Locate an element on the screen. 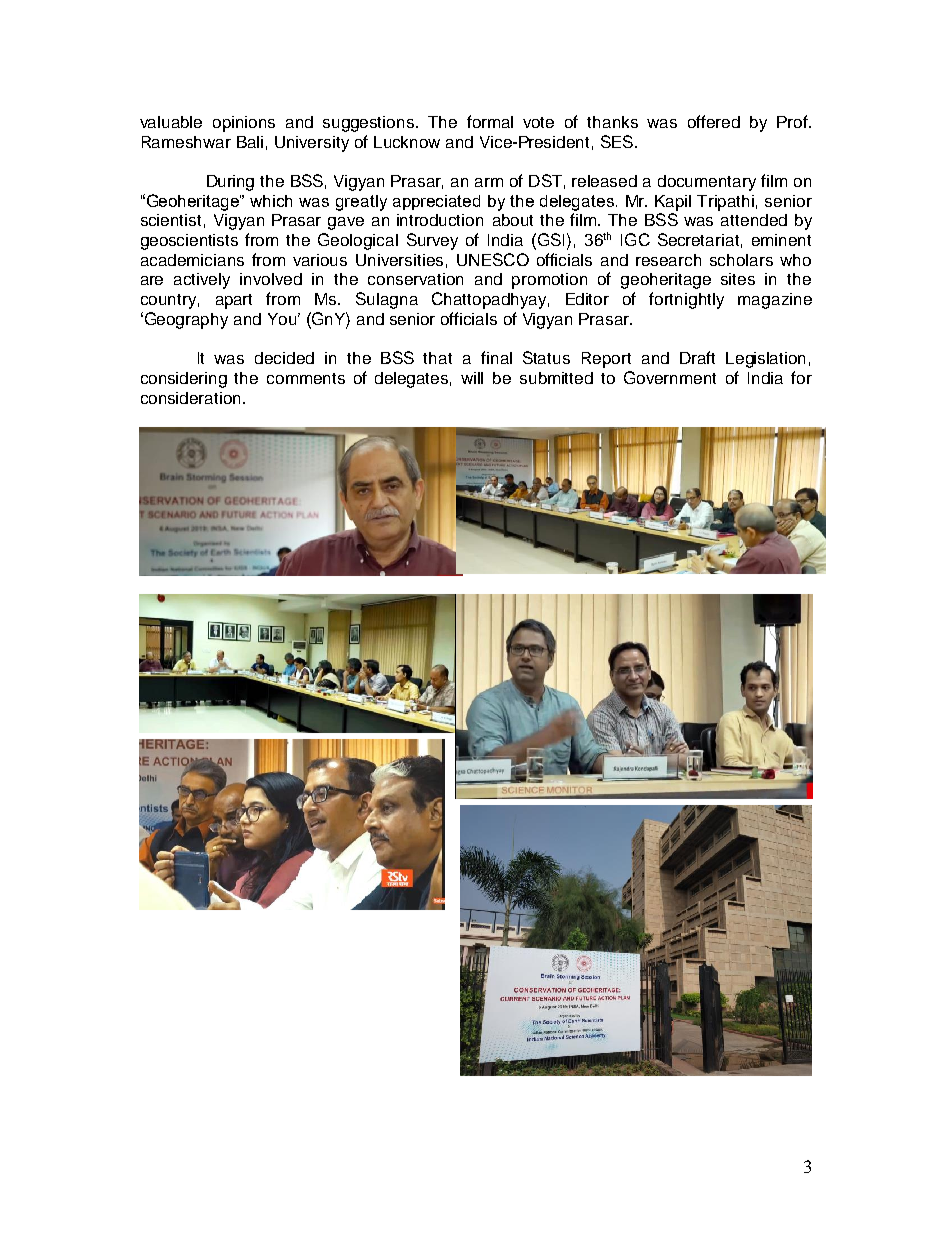 Image resolution: width=952 pixels, height=1233 pixels. formal is located at coordinates (490, 121).
